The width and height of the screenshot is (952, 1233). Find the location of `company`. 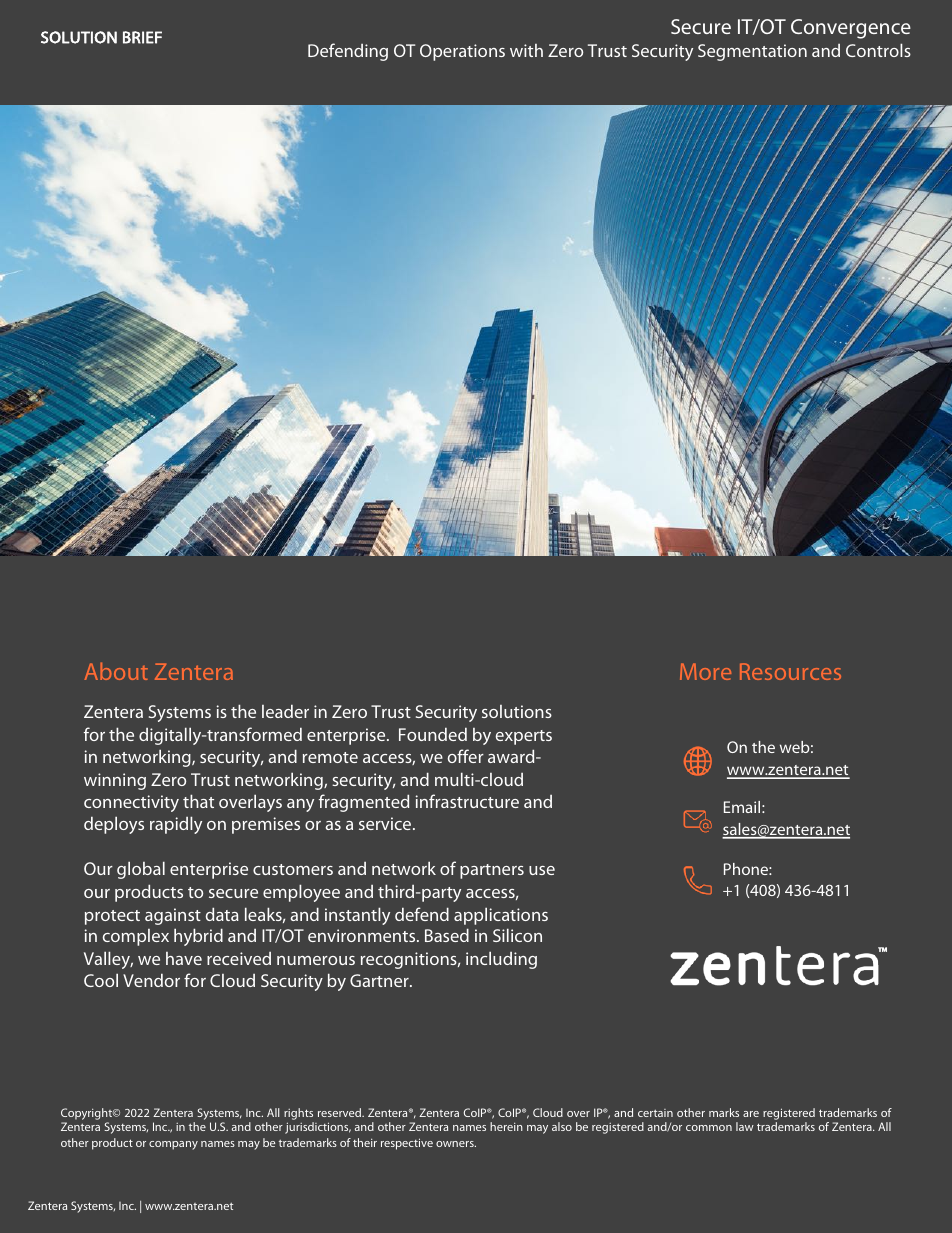

company is located at coordinates (173, 1145).
